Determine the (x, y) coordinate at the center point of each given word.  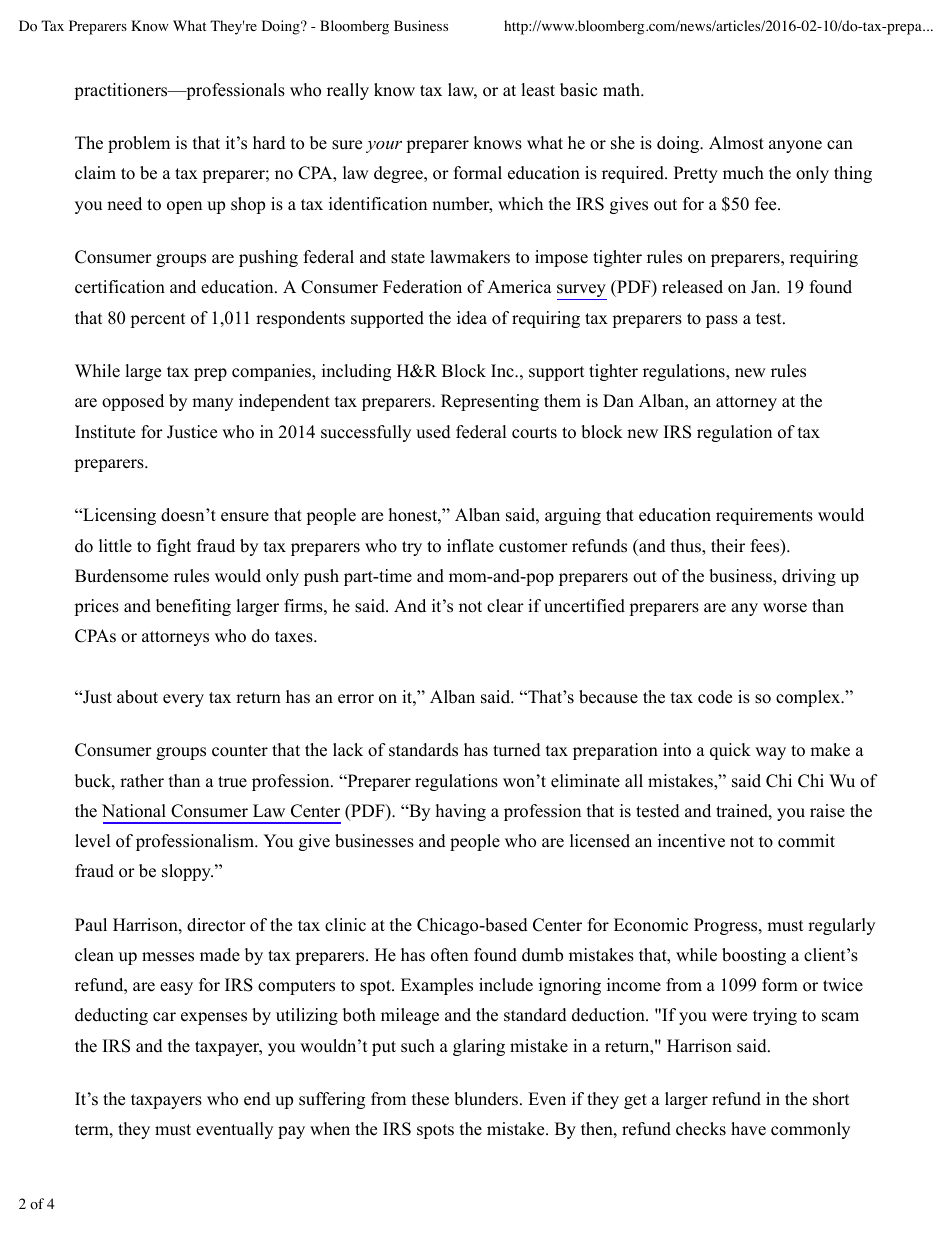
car (164, 1017)
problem (139, 144)
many (212, 404)
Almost (736, 143)
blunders (486, 1099)
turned (517, 750)
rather (142, 781)
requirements (764, 516)
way (770, 753)
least (538, 90)
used (433, 432)
